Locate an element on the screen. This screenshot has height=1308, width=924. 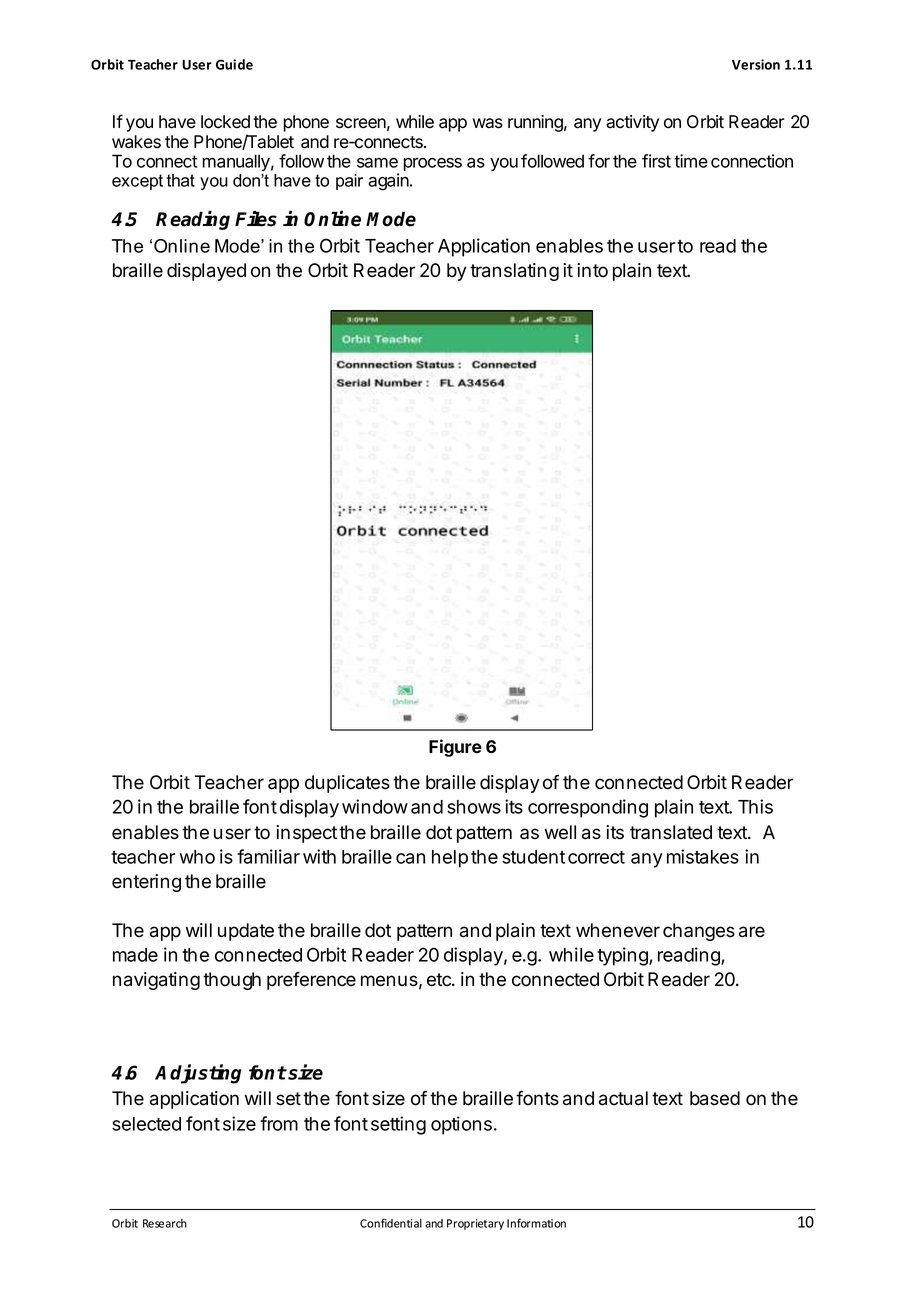
update is located at coordinates (246, 932).
